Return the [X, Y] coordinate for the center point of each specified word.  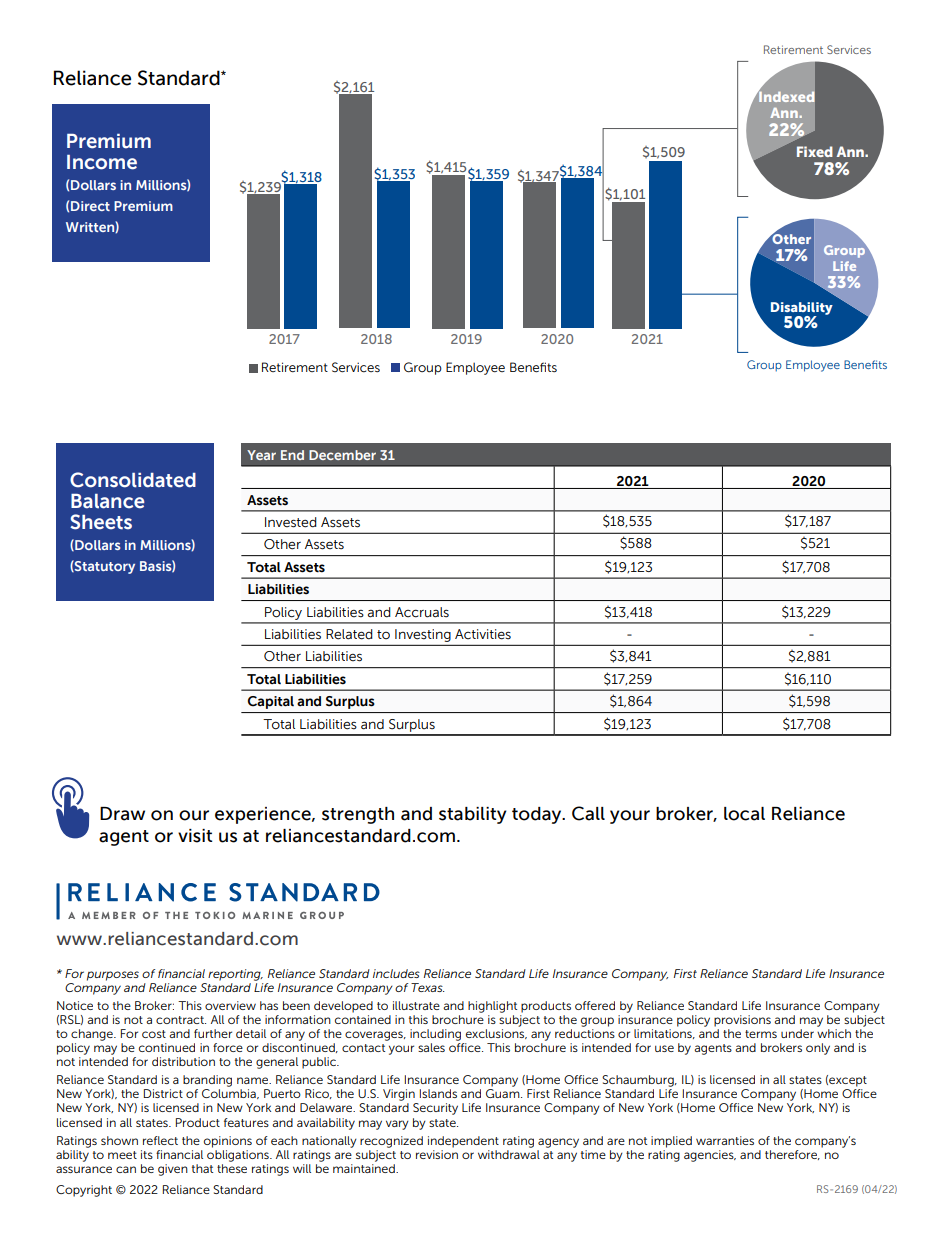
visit [195, 836]
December [342, 455]
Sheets [101, 522]
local [744, 814]
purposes [113, 976]
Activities [483, 634]
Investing [423, 635]
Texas [428, 987]
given [173, 1170]
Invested [291, 522]
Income [102, 162]
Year [261, 455]
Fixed [815, 151]
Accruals [422, 612]
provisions [742, 1021]
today [538, 815]
